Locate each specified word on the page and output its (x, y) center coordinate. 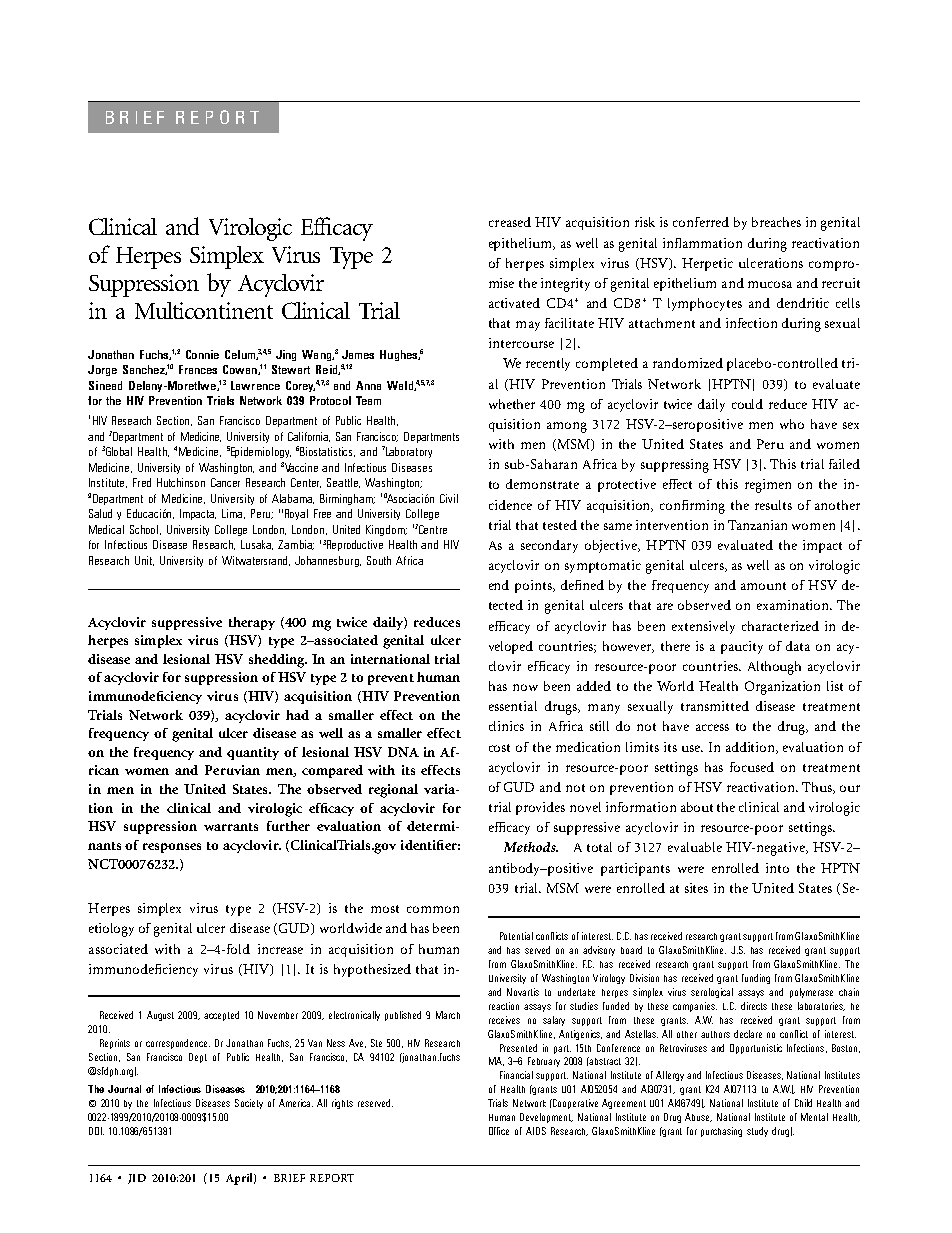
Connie (202, 354)
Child (803, 1103)
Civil (449, 498)
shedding (278, 661)
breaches (776, 222)
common (433, 909)
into (777, 868)
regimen (768, 486)
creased (510, 222)
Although (774, 668)
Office (499, 1131)
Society (249, 1104)
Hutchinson (181, 482)
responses (172, 848)
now (525, 687)
